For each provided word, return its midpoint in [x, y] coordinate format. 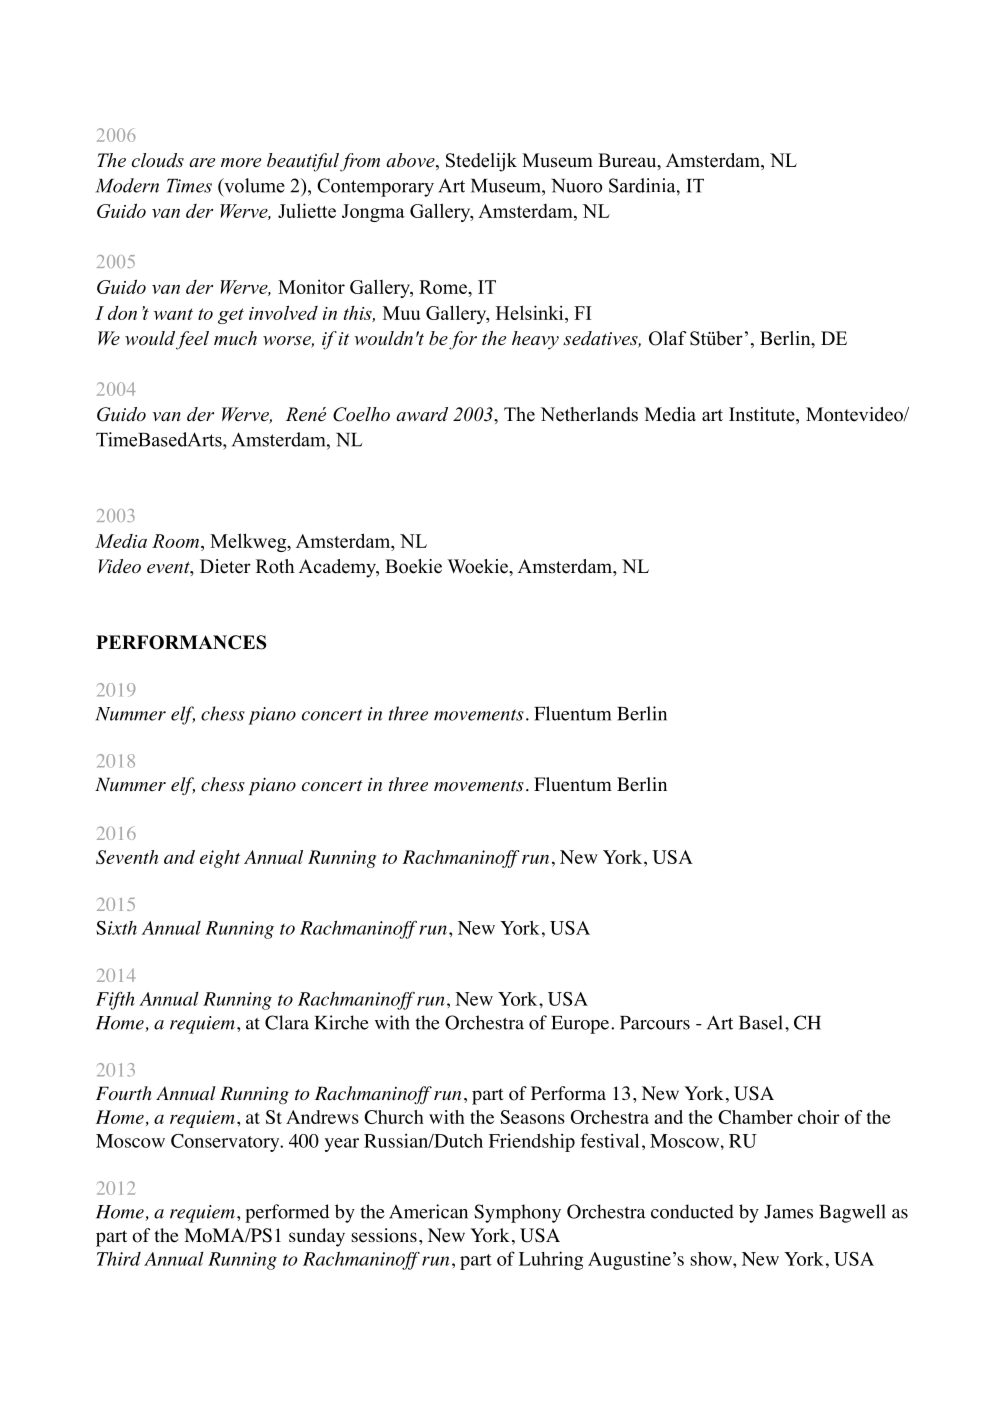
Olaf [668, 338]
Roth [275, 566]
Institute [763, 415]
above [411, 161]
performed [287, 1213]
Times [189, 186]
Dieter [225, 566]
